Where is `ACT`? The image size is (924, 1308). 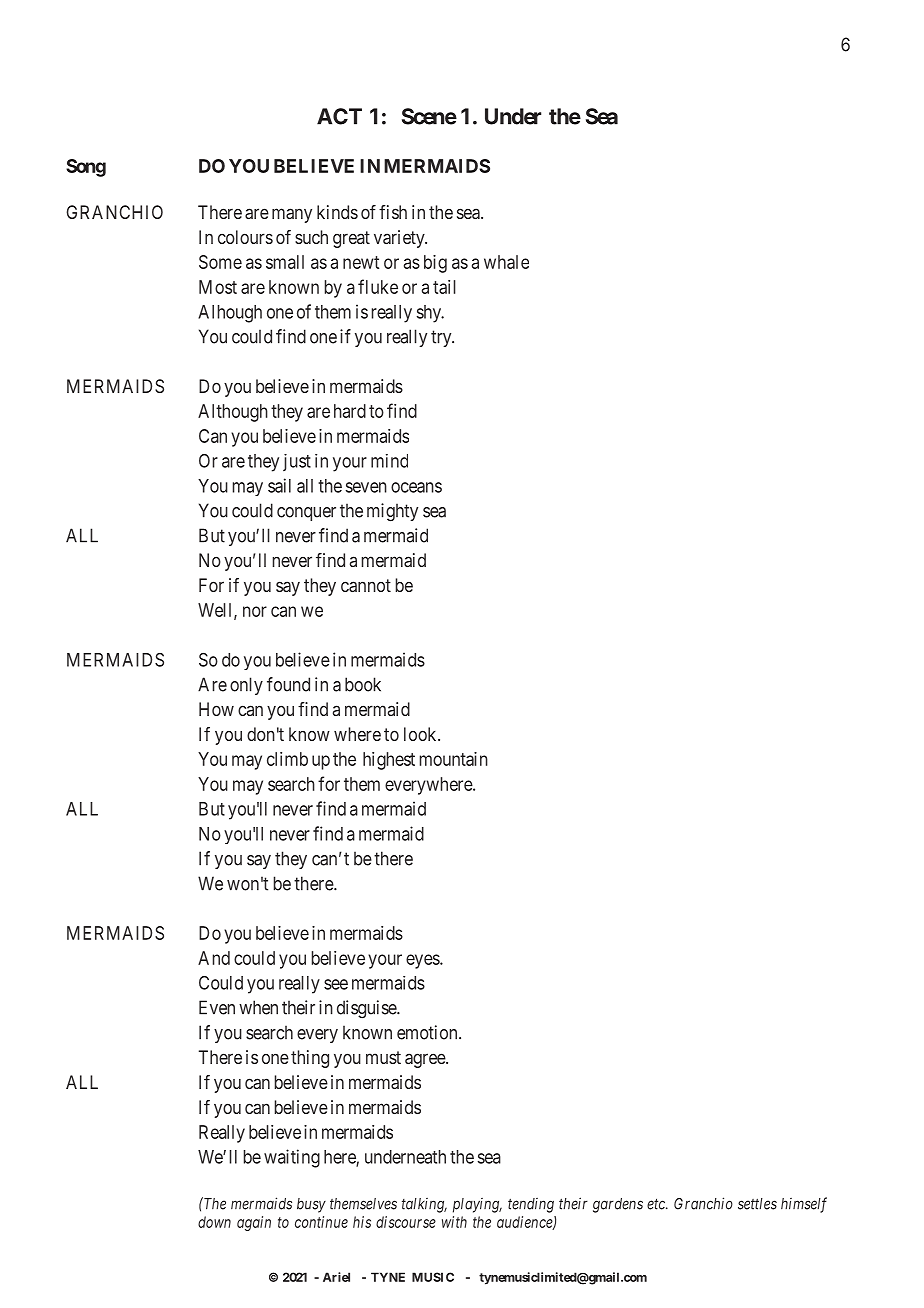 ACT is located at coordinates (339, 116).
